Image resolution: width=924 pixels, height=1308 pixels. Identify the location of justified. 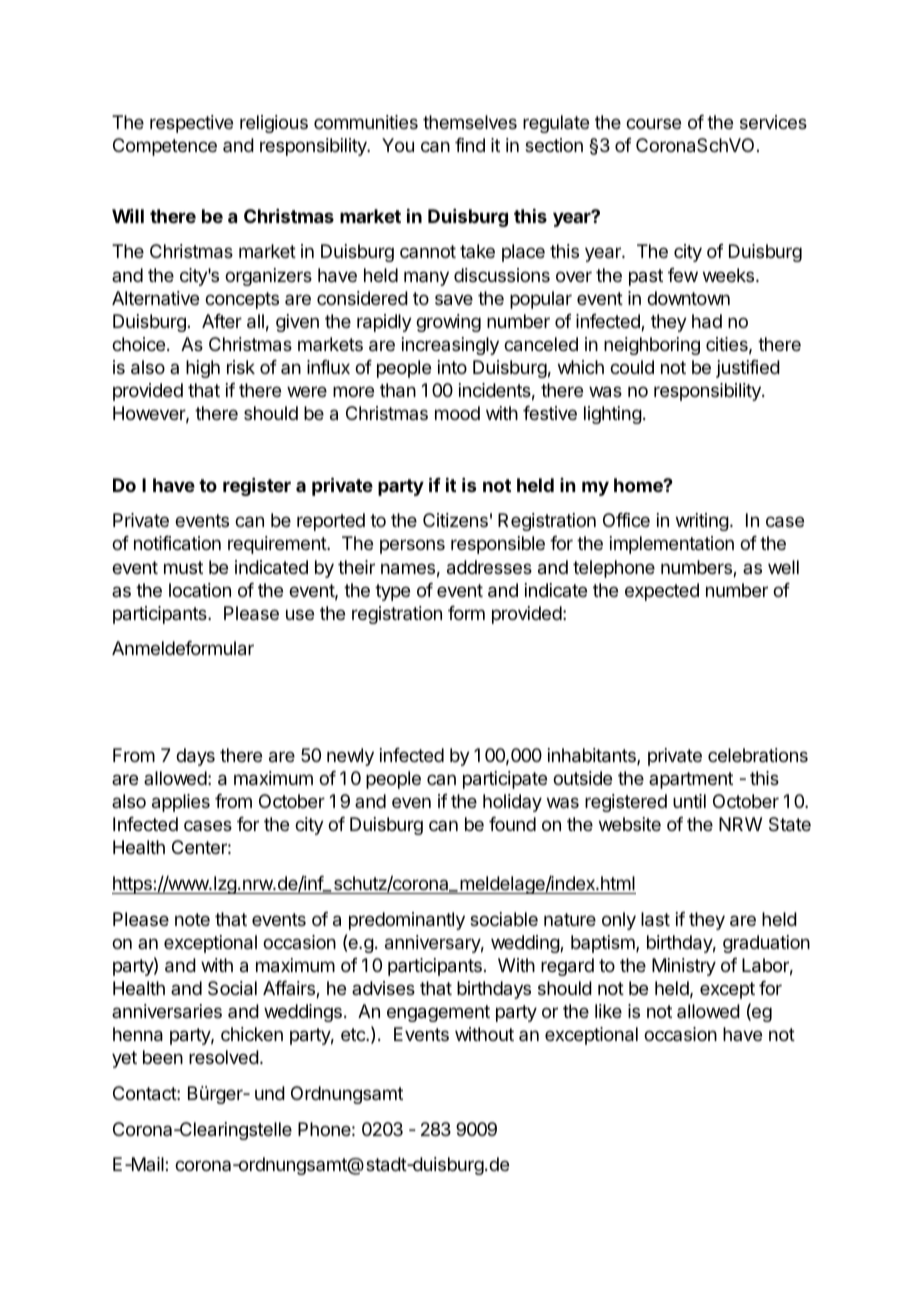
(748, 369).
